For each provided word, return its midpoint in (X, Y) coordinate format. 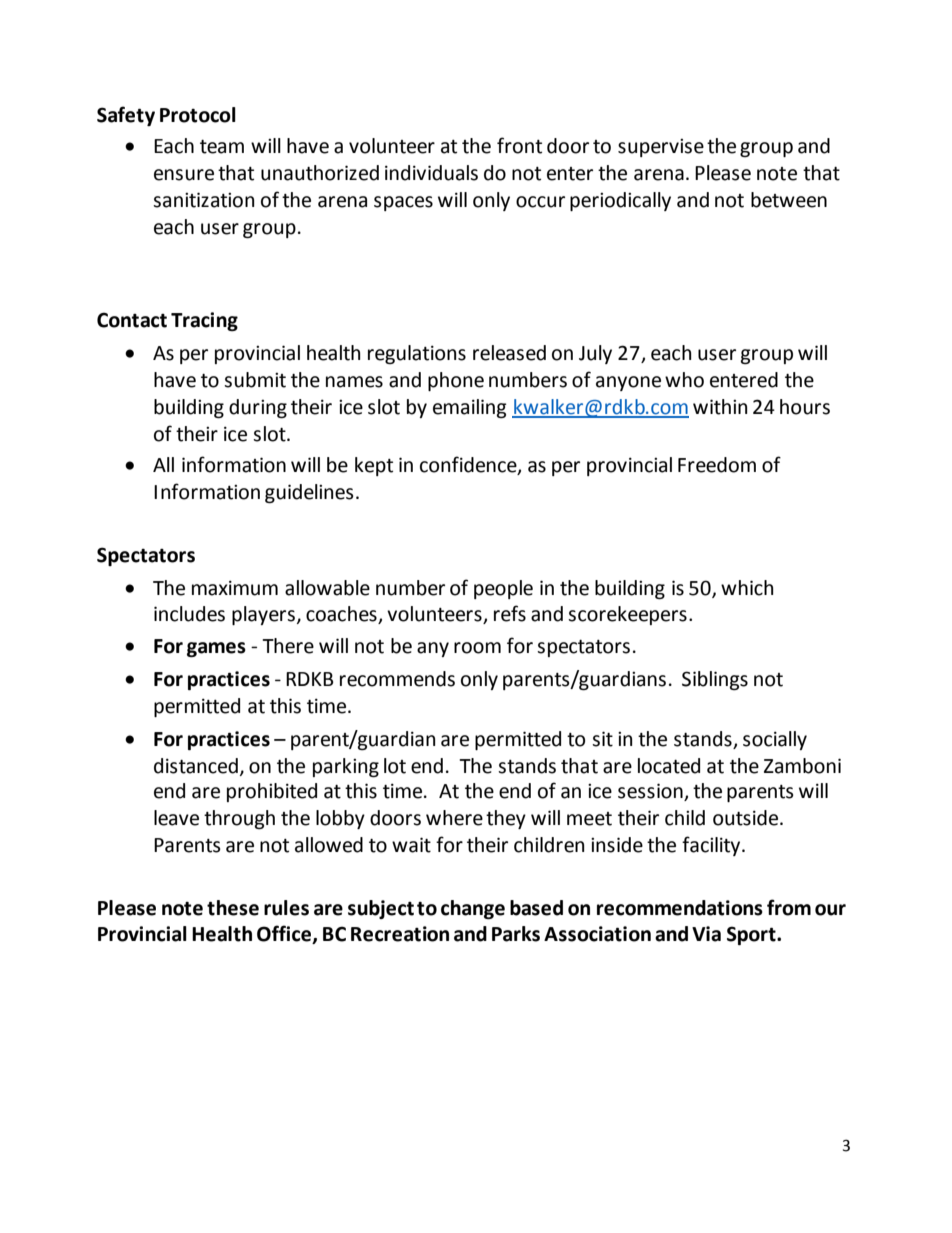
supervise (661, 148)
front (519, 145)
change (473, 909)
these (233, 908)
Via (706, 934)
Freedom (717, 465)
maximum (235, 588)
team (222, 147)
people (503, 589)
